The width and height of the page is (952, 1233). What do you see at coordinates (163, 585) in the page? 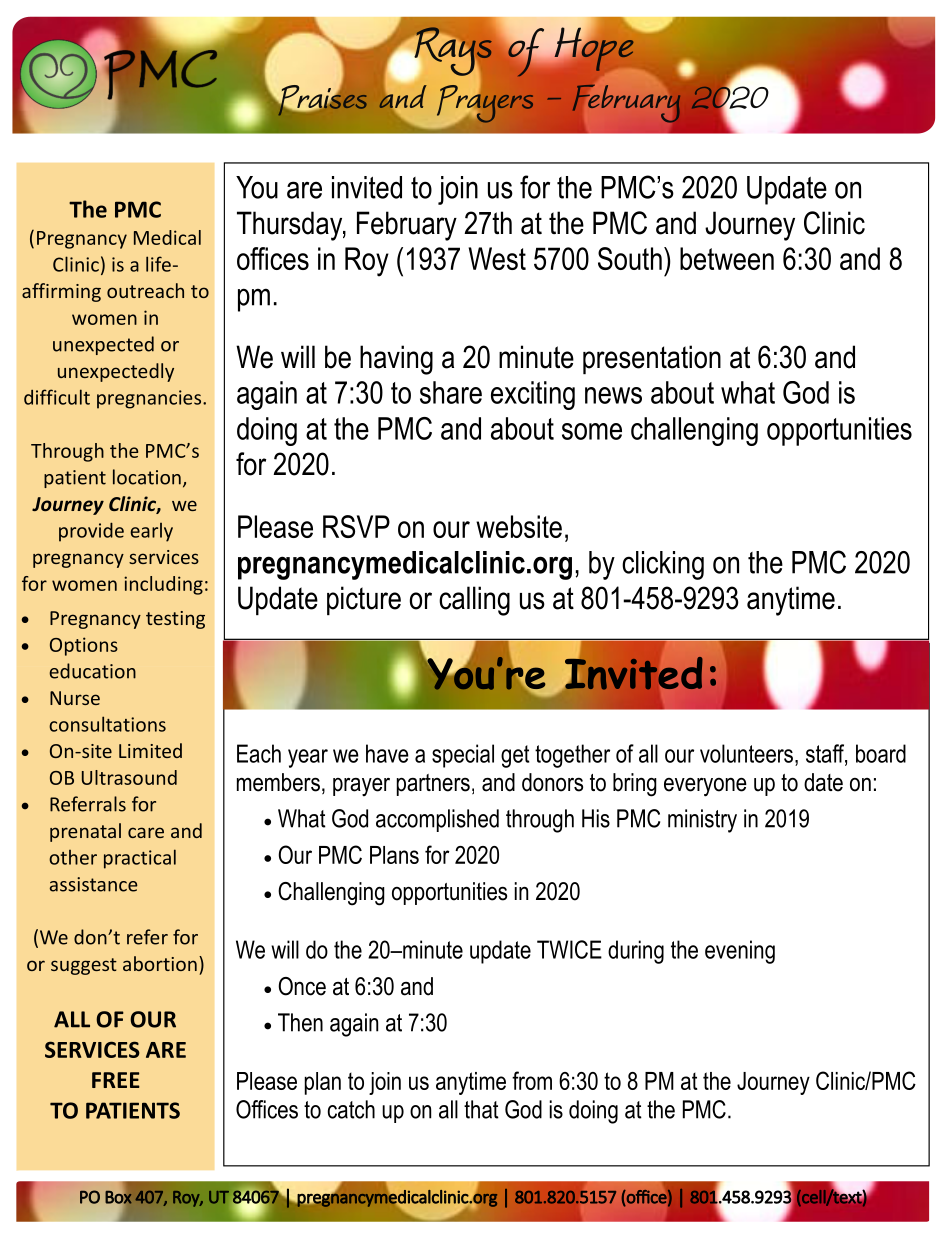
I see `including` at bounding box center [163, 585].
